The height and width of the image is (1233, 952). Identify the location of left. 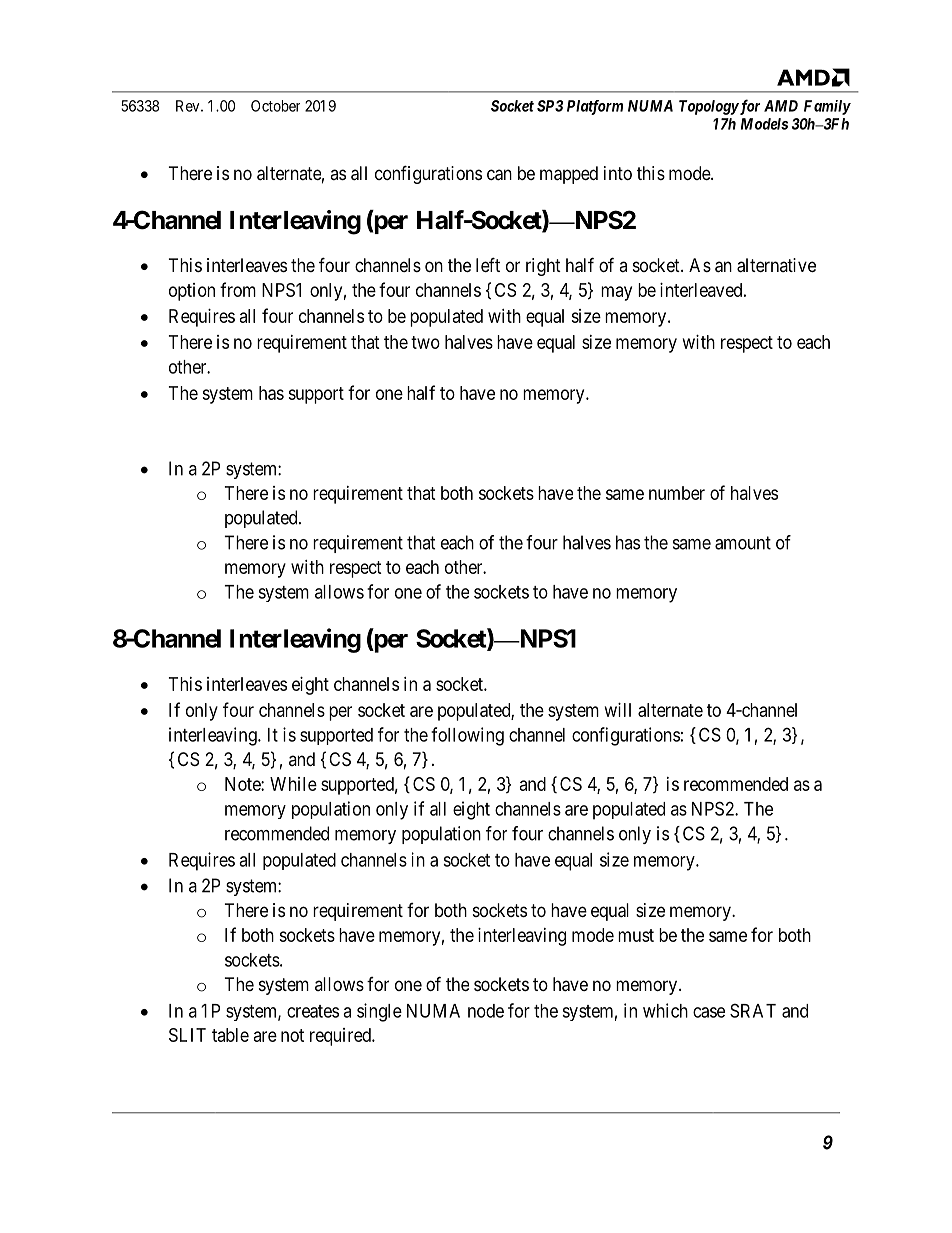
(488, 264).
